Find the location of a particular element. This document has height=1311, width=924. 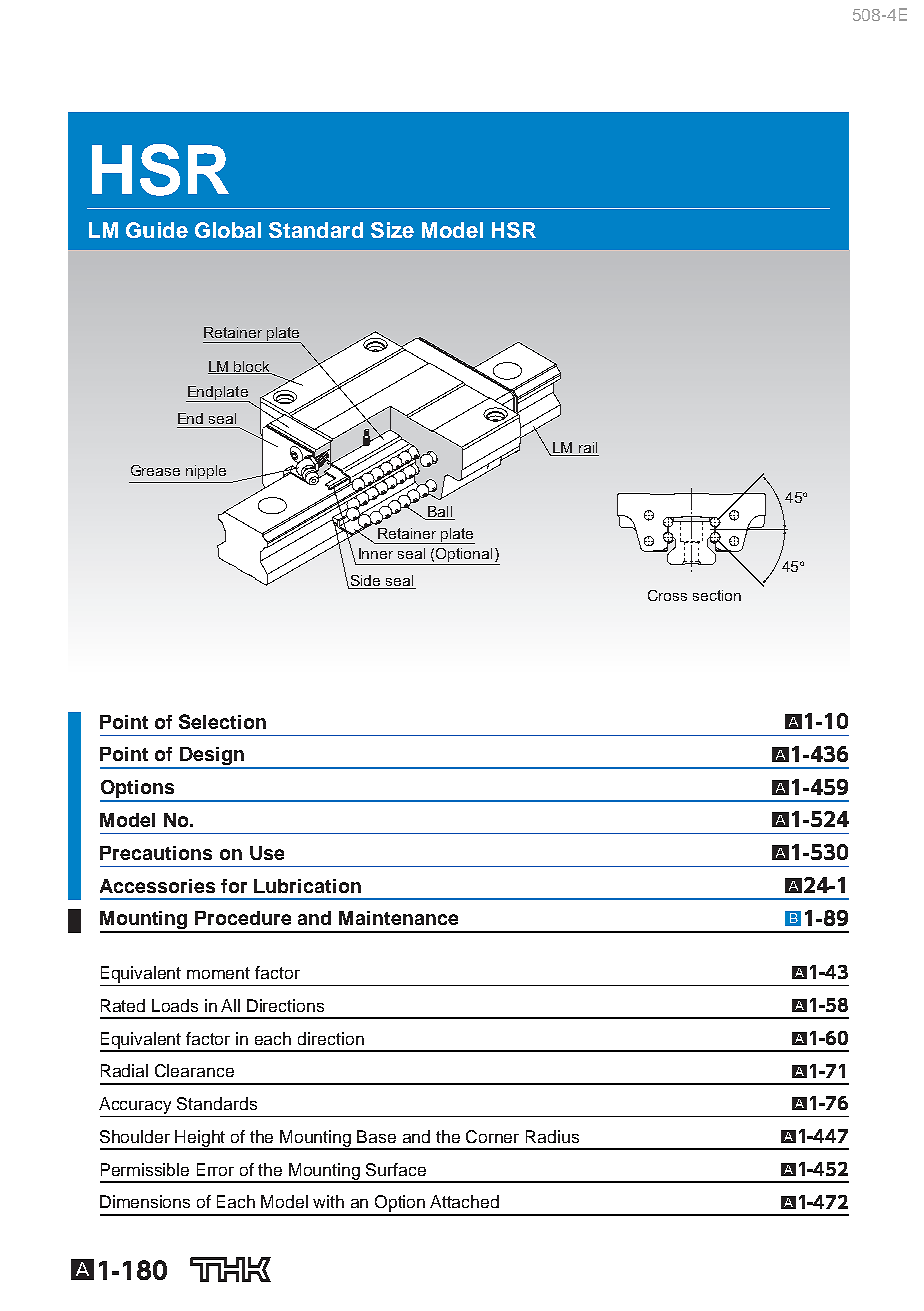

Radius is located at coordinates (552, 1136).
